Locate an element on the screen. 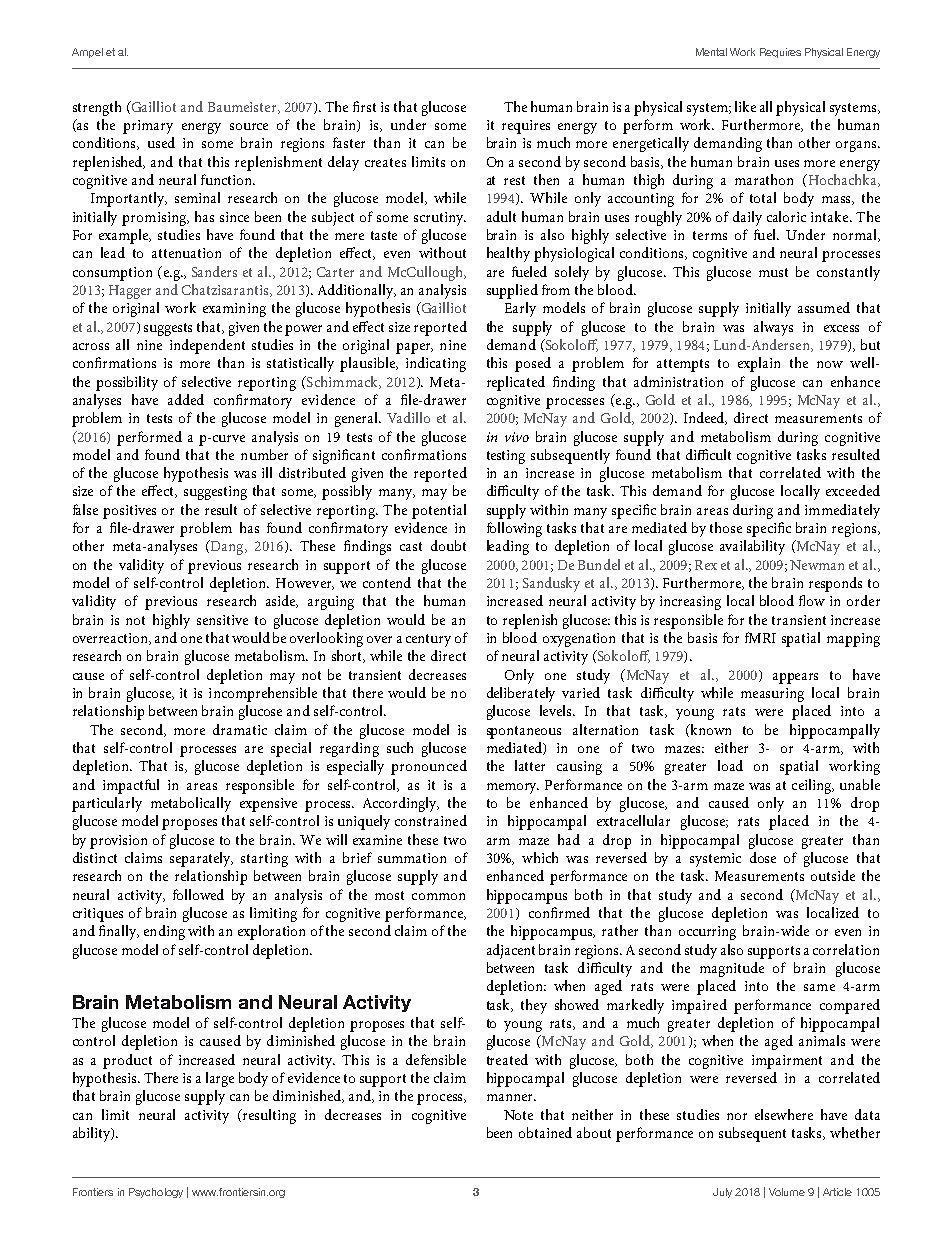 Image resolution: width=952 pixels, height=1247 pixels. added is located at coordinates (186, 399).
